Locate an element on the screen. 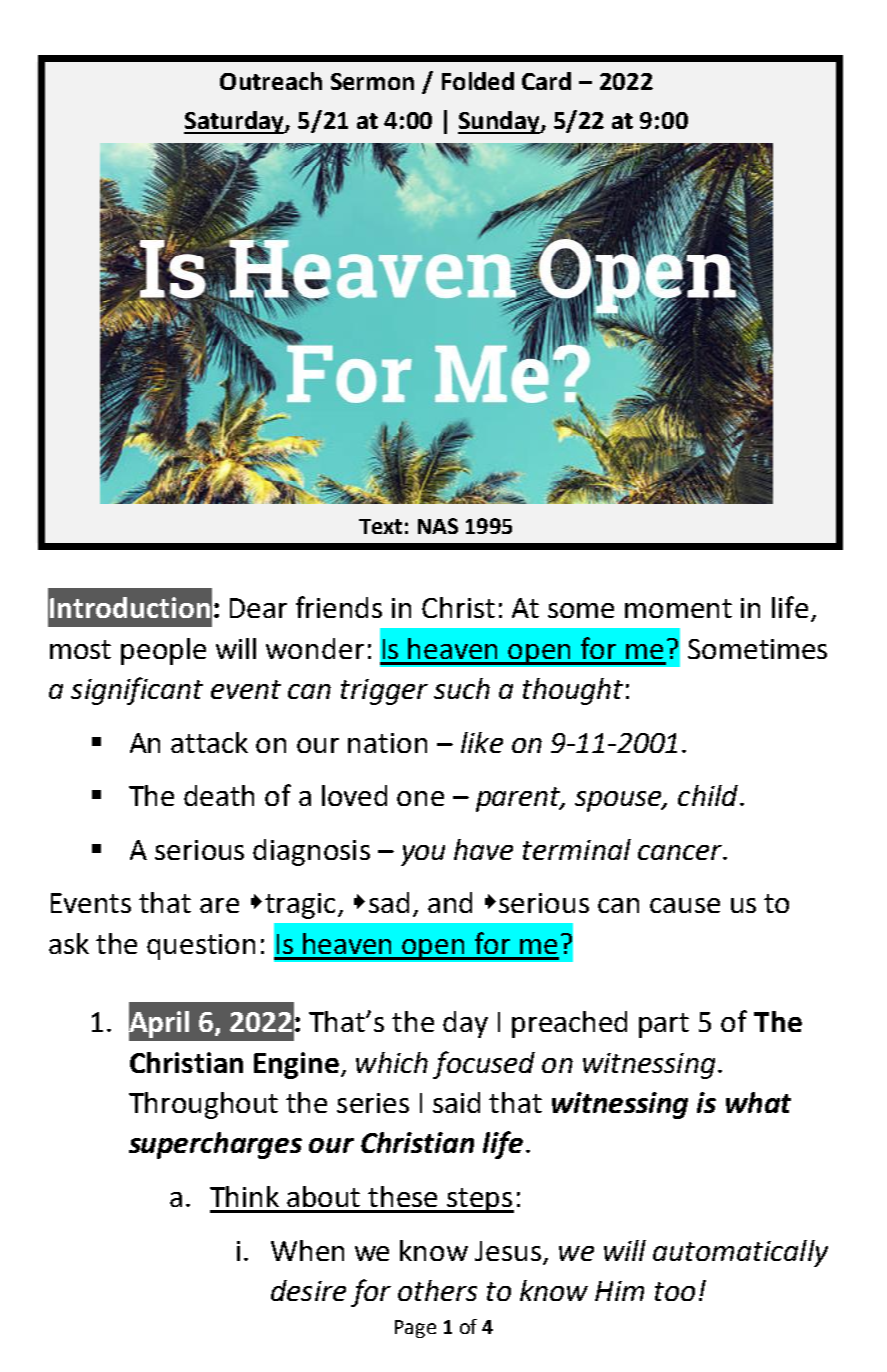 The width and height of the screenshot is (887, 1372). others is located at coordinates (437, 1290).
